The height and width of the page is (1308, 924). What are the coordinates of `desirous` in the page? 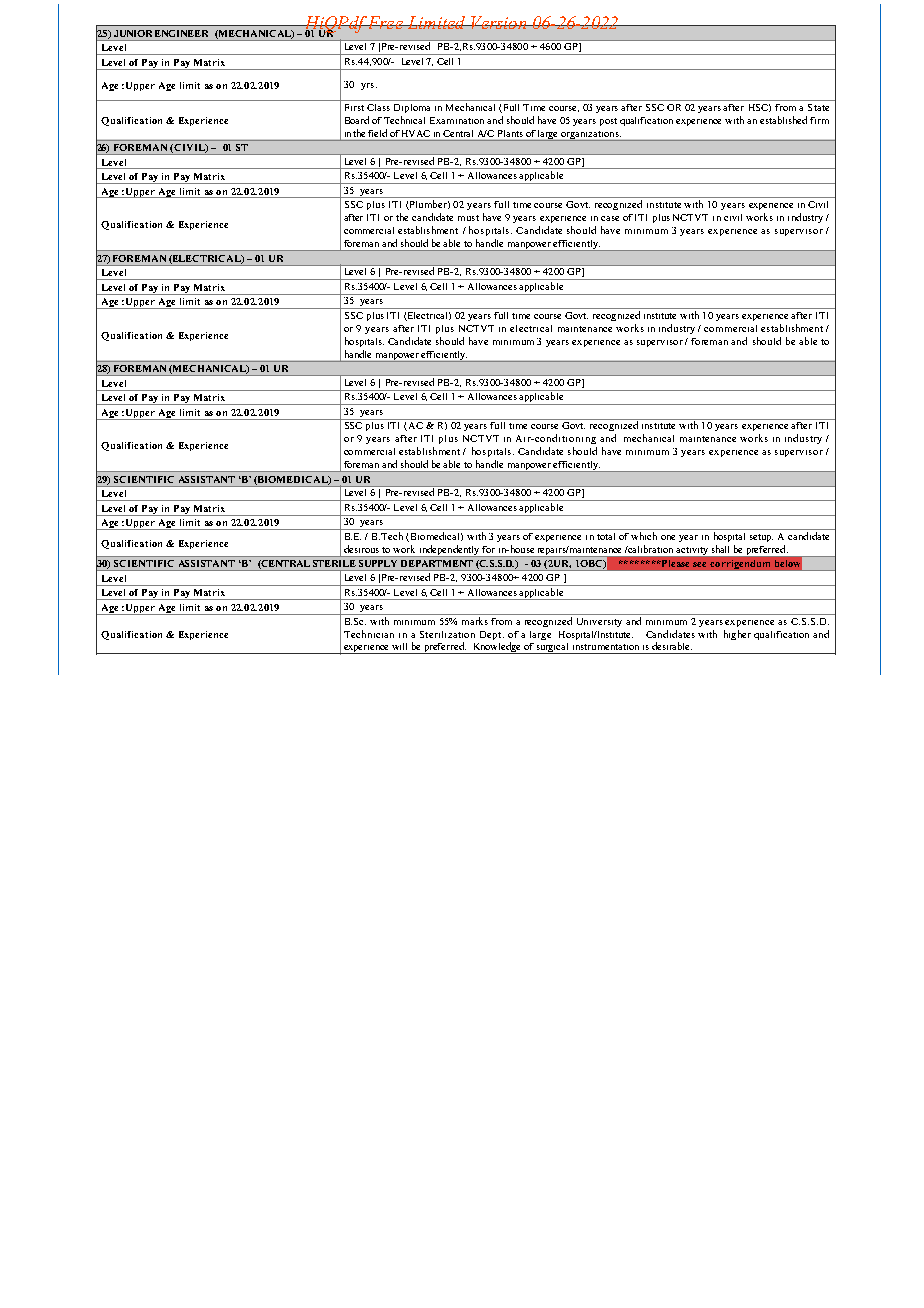 It's located at (361, 549).
